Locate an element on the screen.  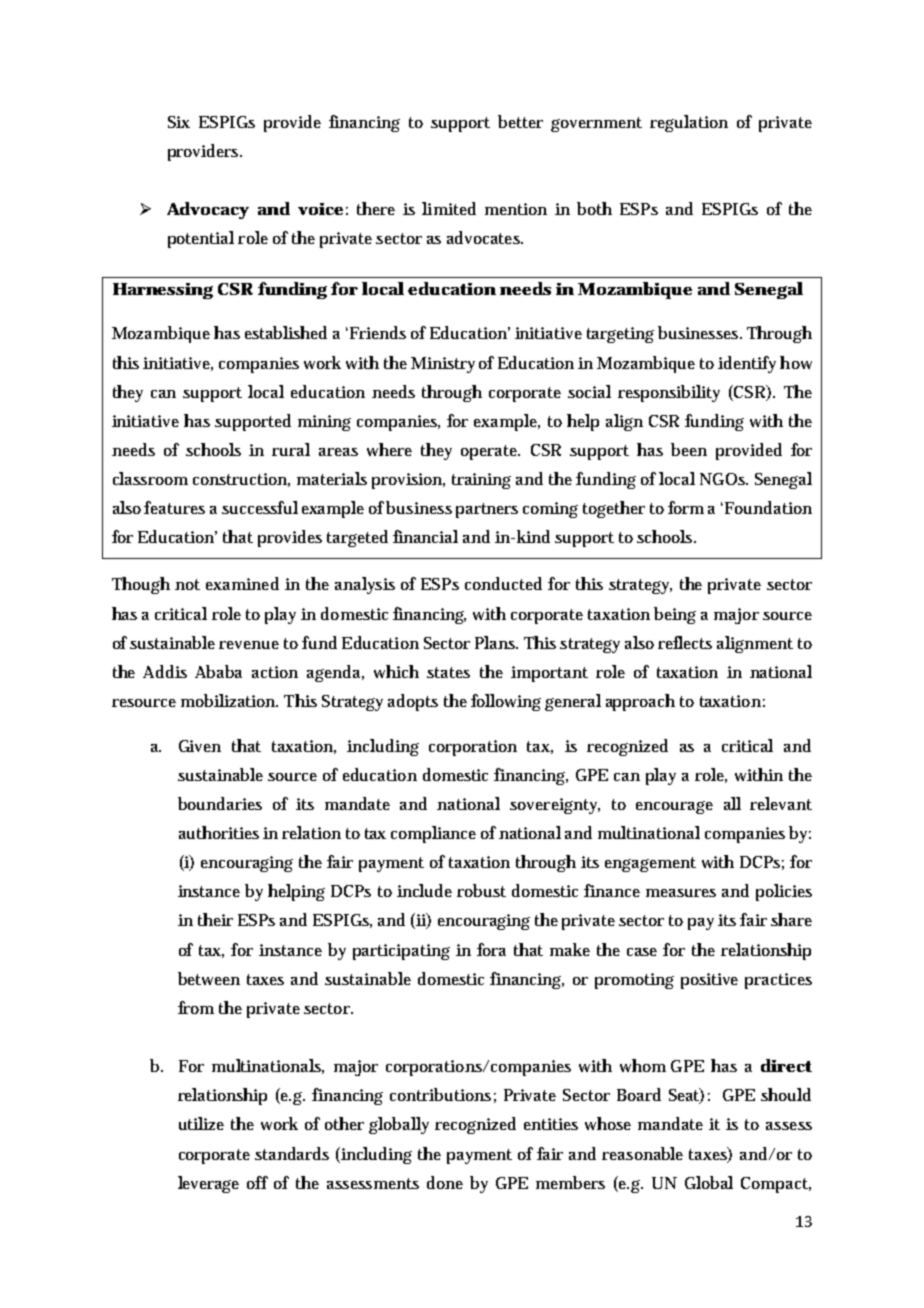
leverage is located at coordinates (208, 1184).
